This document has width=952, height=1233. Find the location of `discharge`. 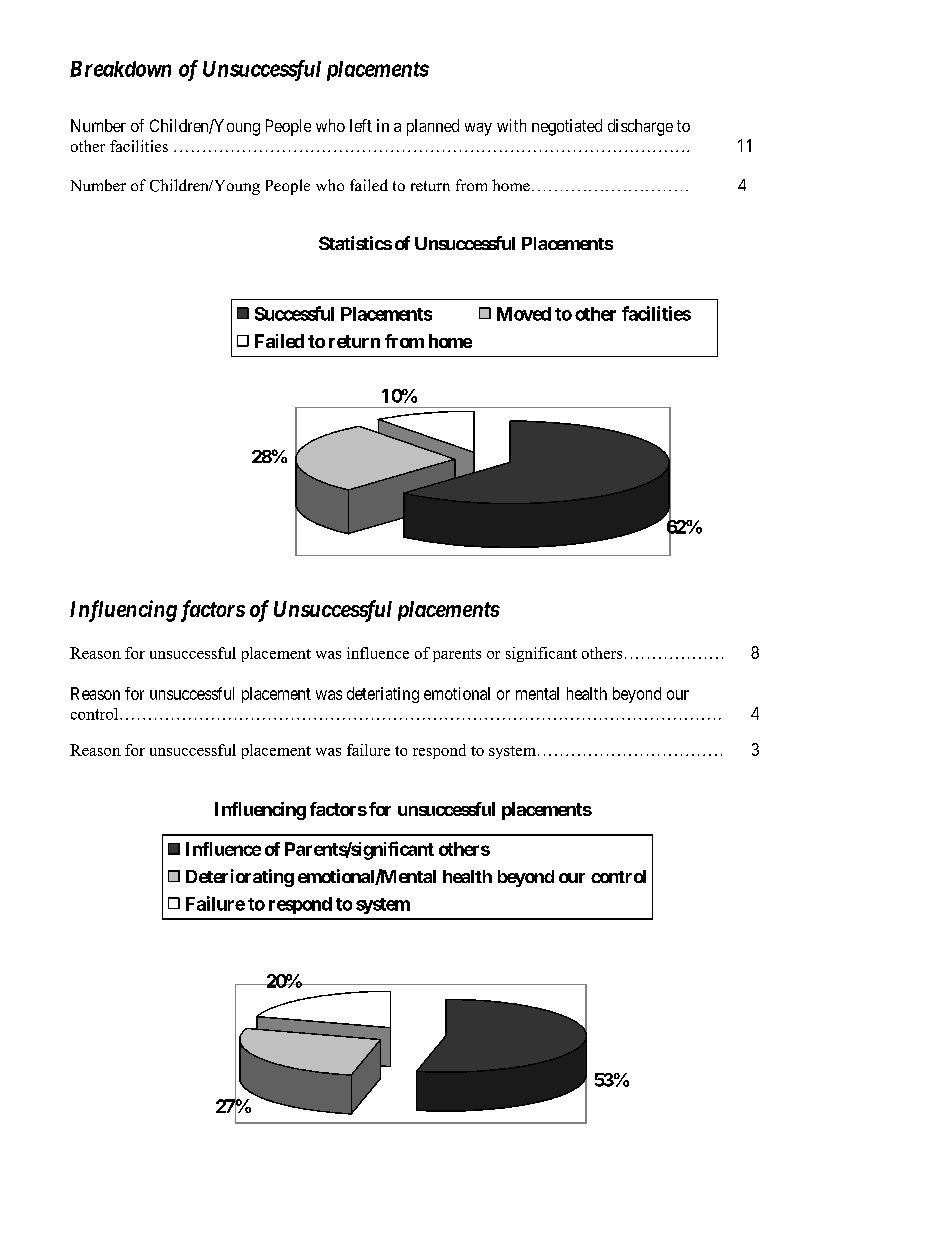

discharge is located at coordinates (640, 127).
